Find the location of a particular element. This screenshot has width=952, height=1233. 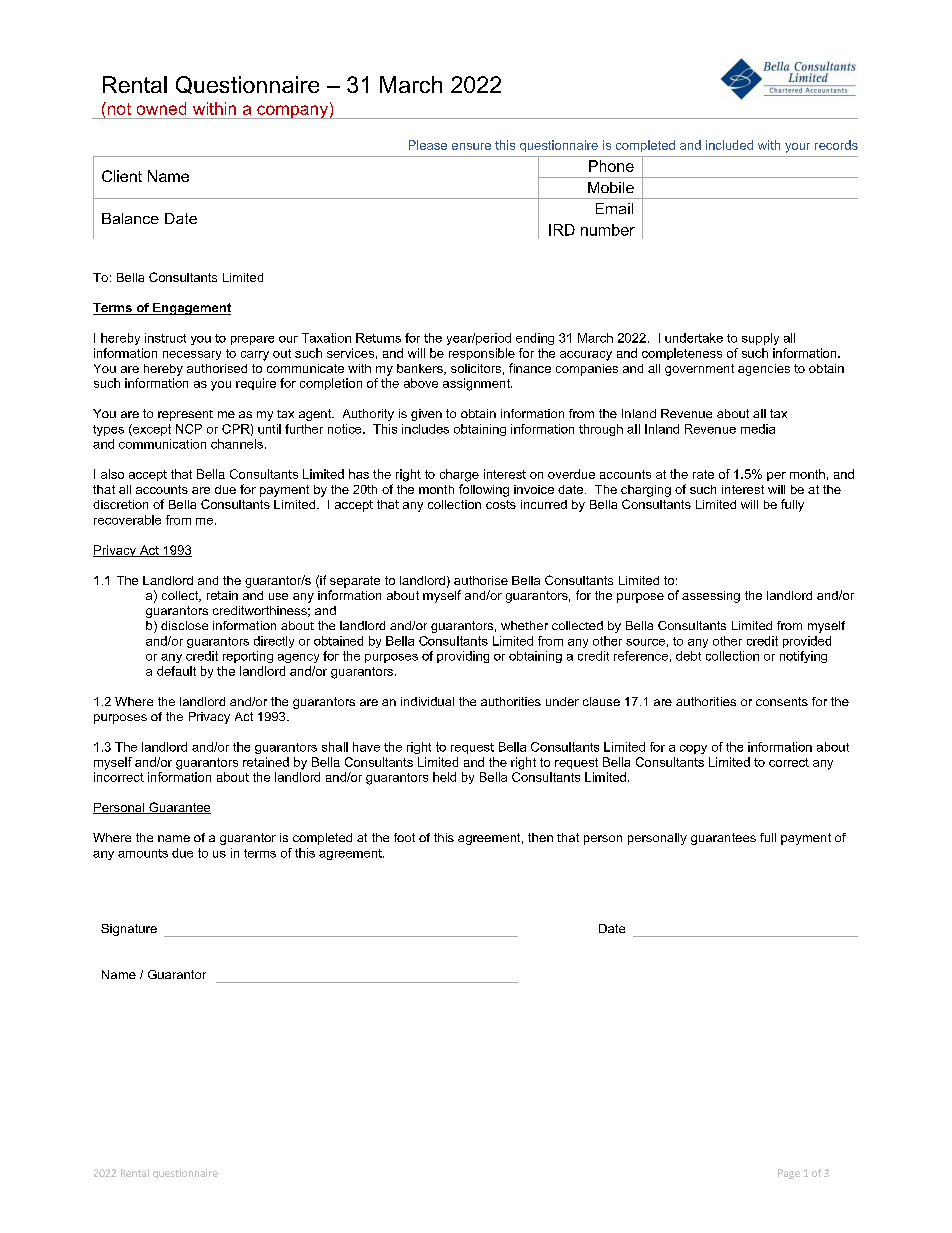

Signature is located at coordinates (129, 930).
